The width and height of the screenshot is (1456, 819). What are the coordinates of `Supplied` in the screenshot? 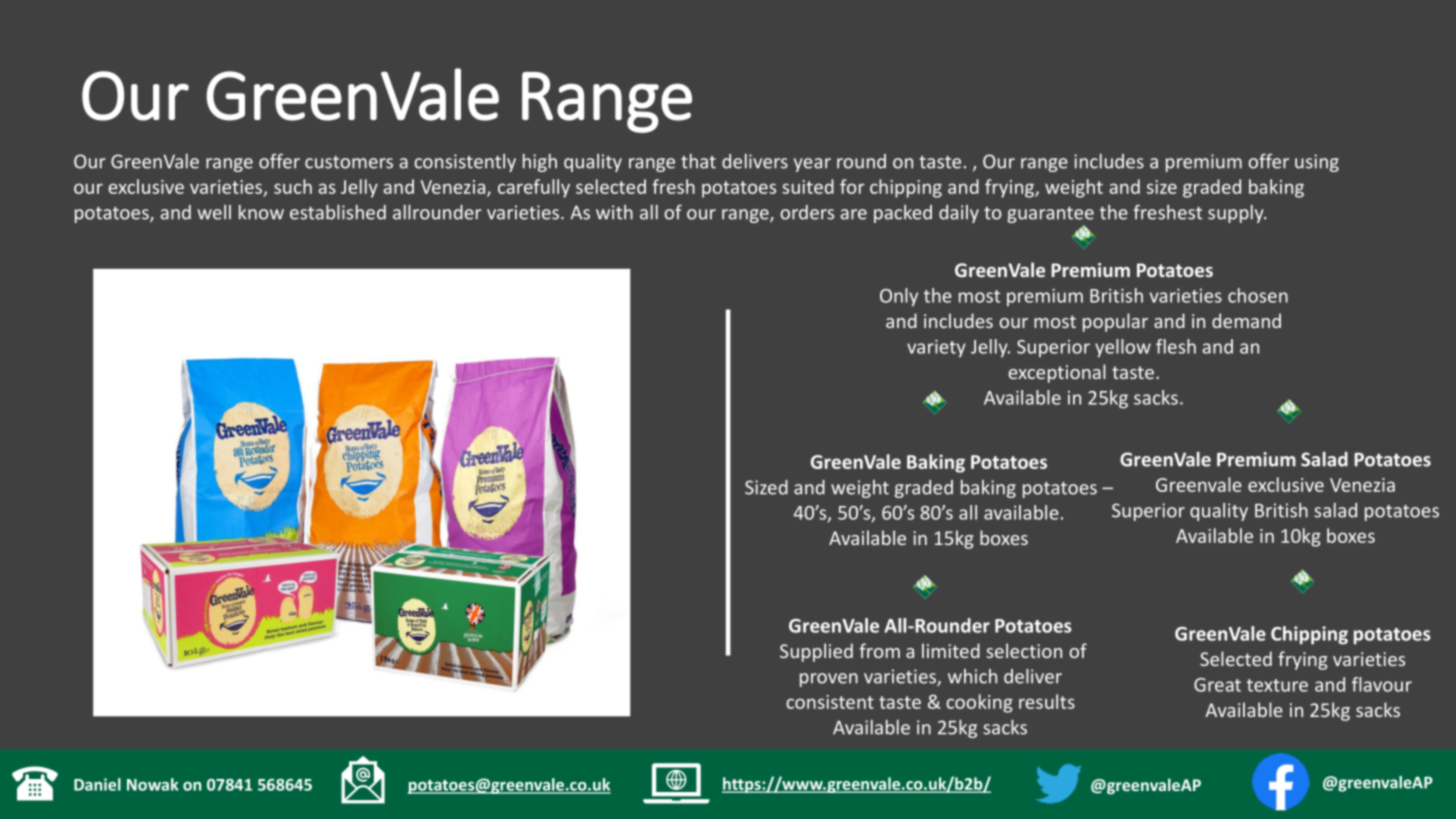 It's located at (816, 652).
